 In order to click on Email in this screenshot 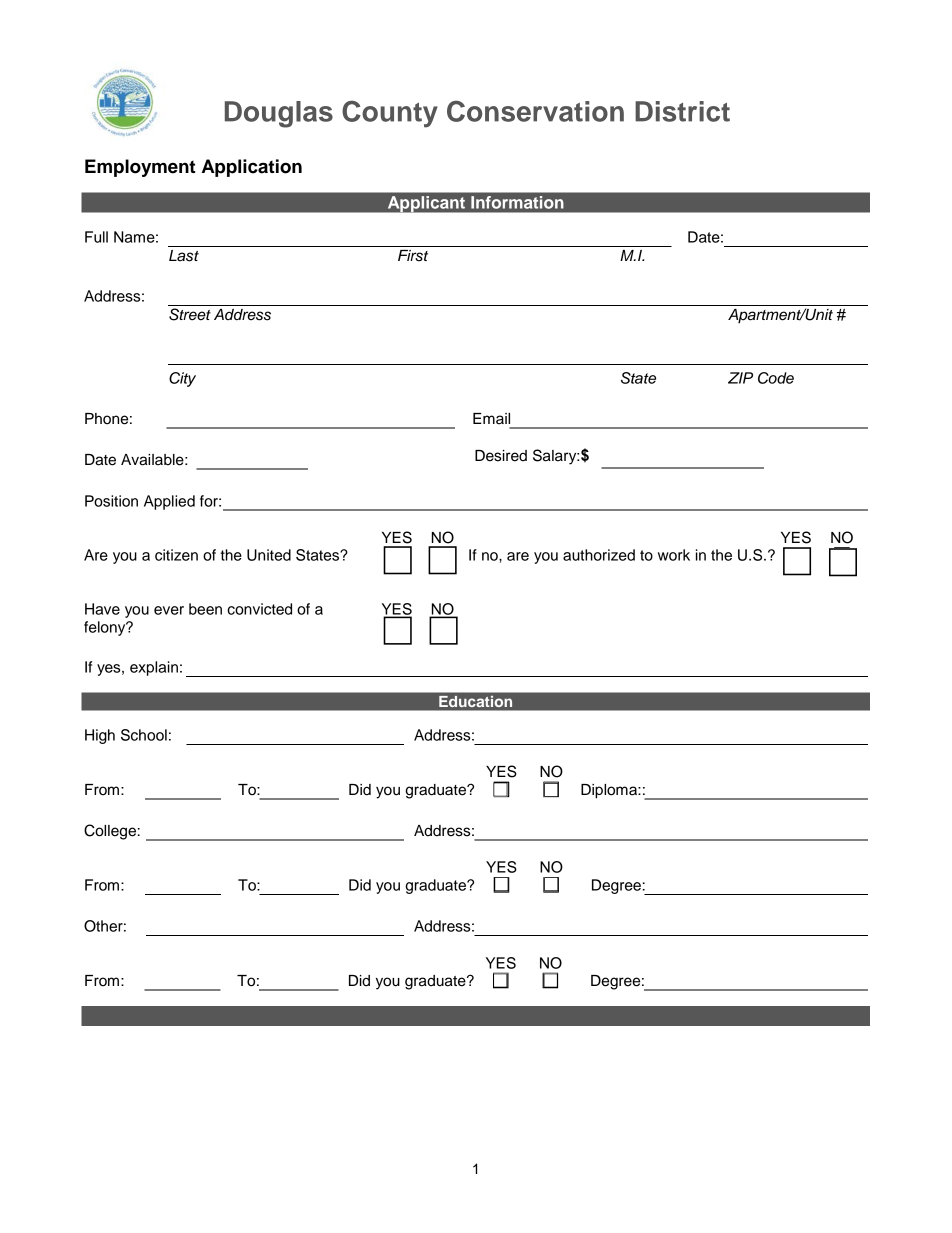, I will do `click(491, 419)`.
